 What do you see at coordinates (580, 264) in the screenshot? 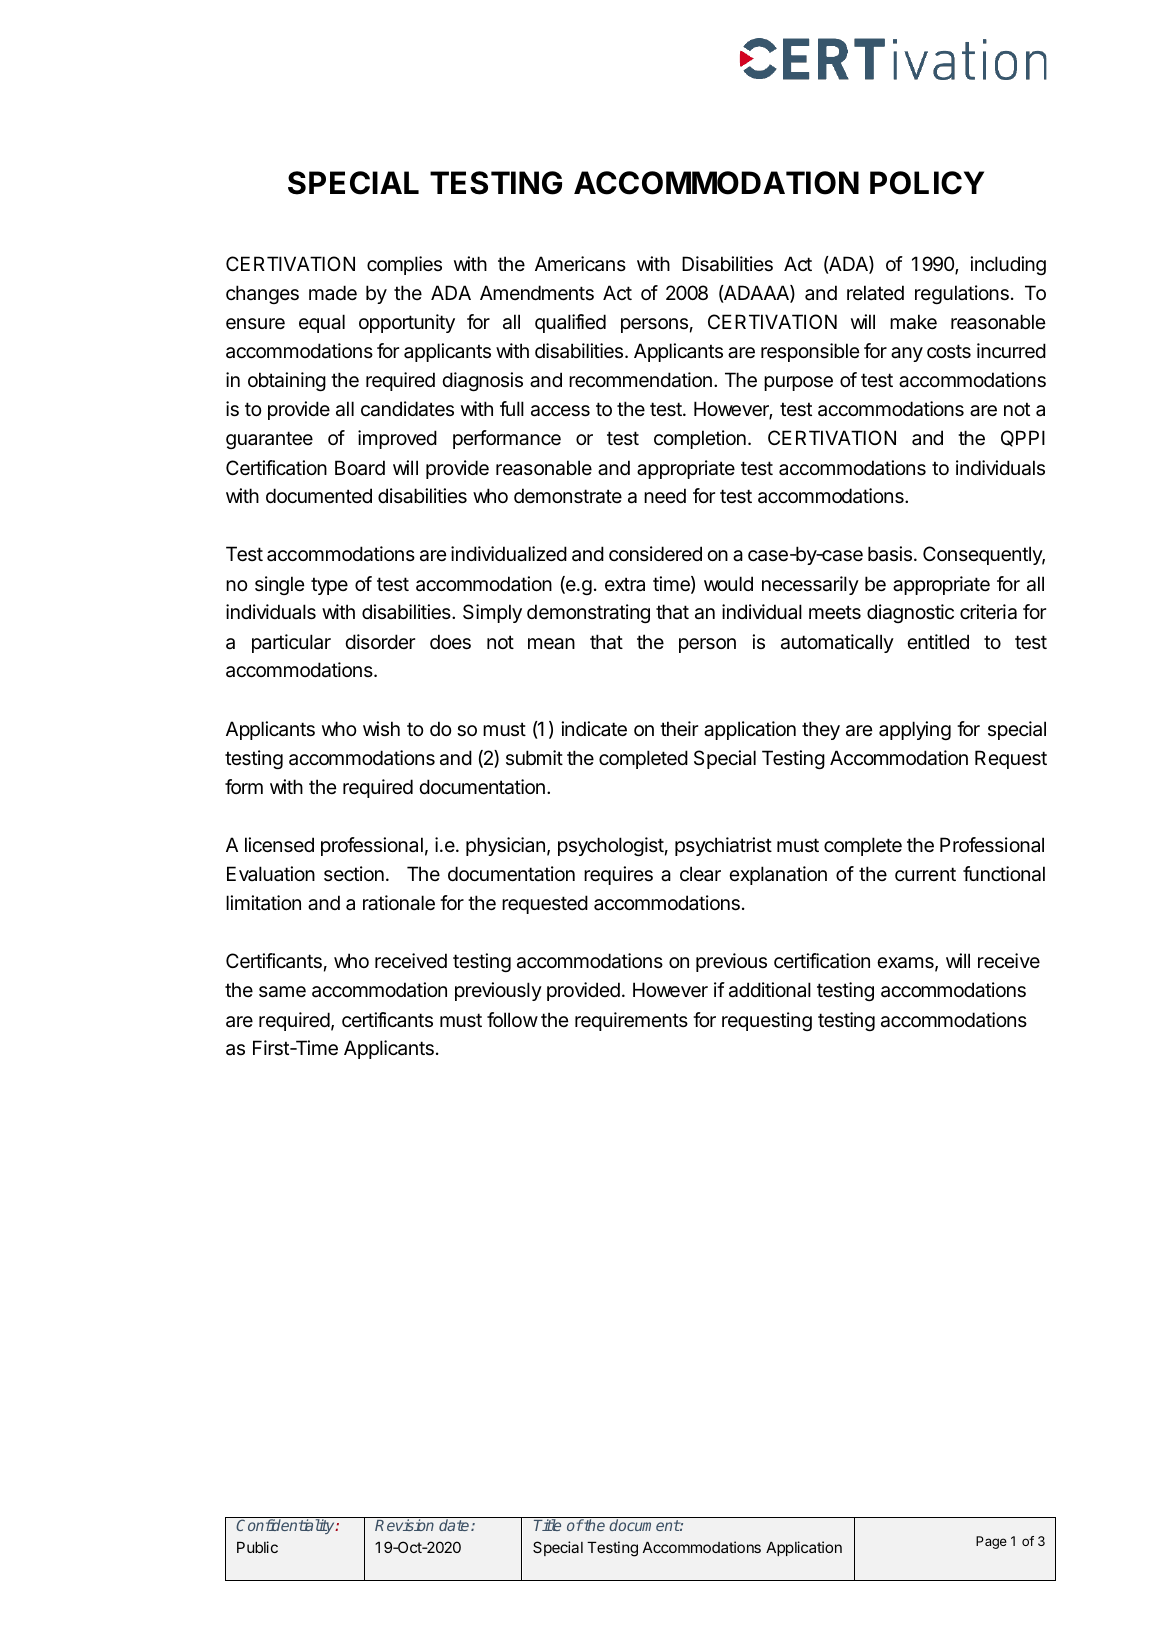
I see `Americans` at bounding box center [580, 264].
